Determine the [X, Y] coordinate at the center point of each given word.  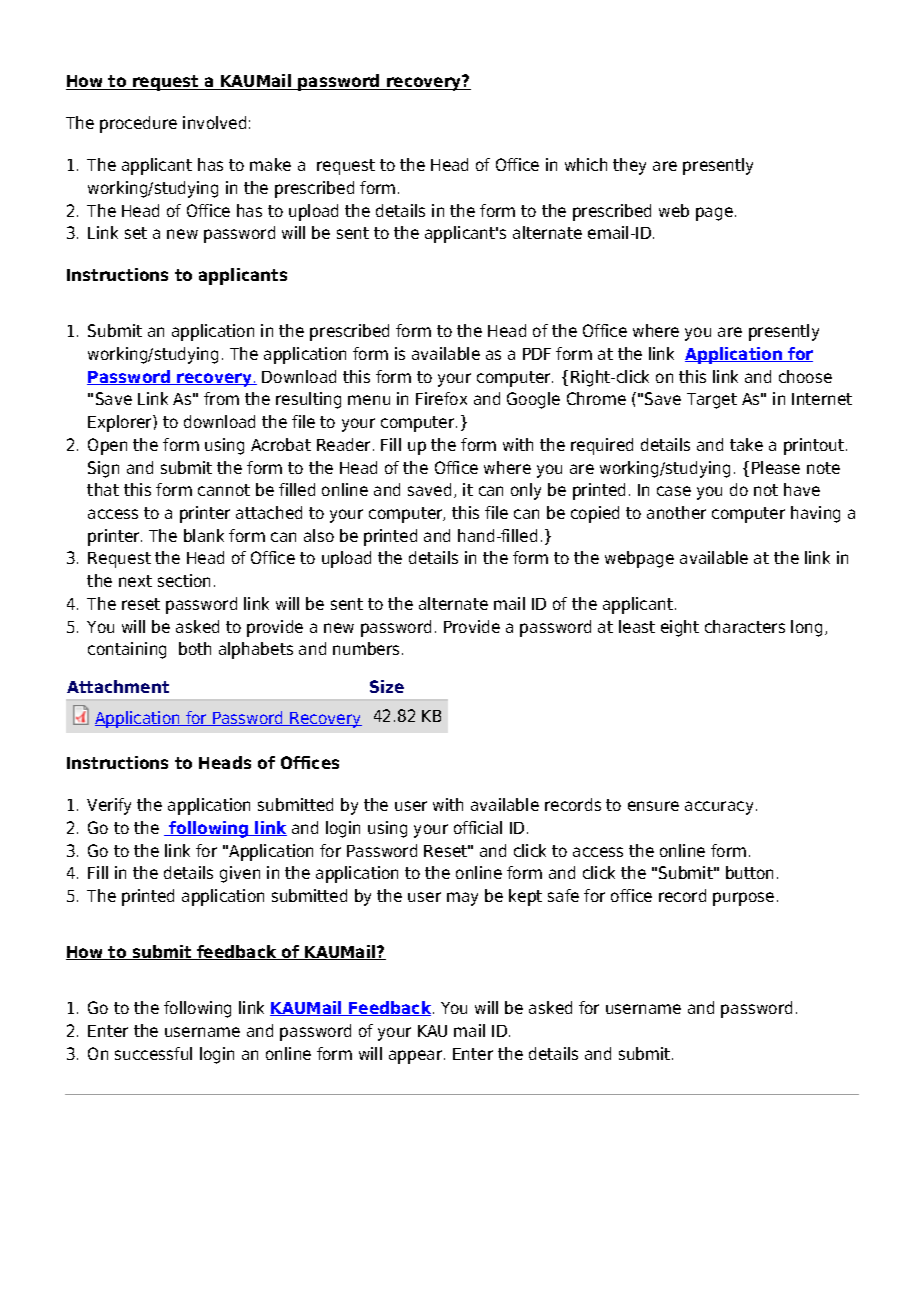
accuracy [719, 808]
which [586, 164]
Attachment [118, 686]
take [746, 444]
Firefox [441, 398]
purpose [743, 899]
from [221, 398]
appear [417, 1057]
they [629, 166]
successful [153, 1053]
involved [214, 122]
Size [387, 686]
